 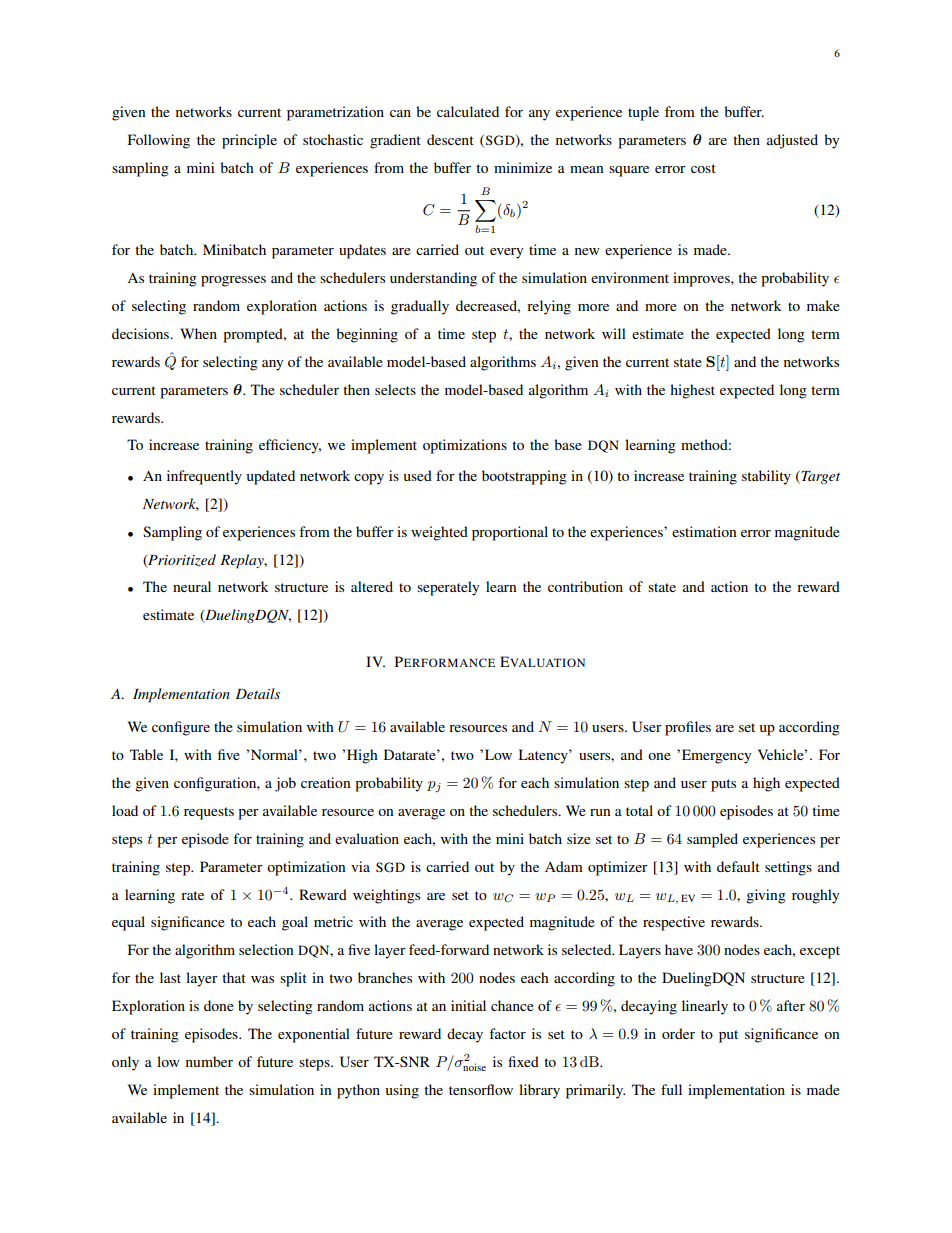 What do you see at coordinates (439, 533) in the screenshot?
I see `weighted` at bounding box center [439, 533].
